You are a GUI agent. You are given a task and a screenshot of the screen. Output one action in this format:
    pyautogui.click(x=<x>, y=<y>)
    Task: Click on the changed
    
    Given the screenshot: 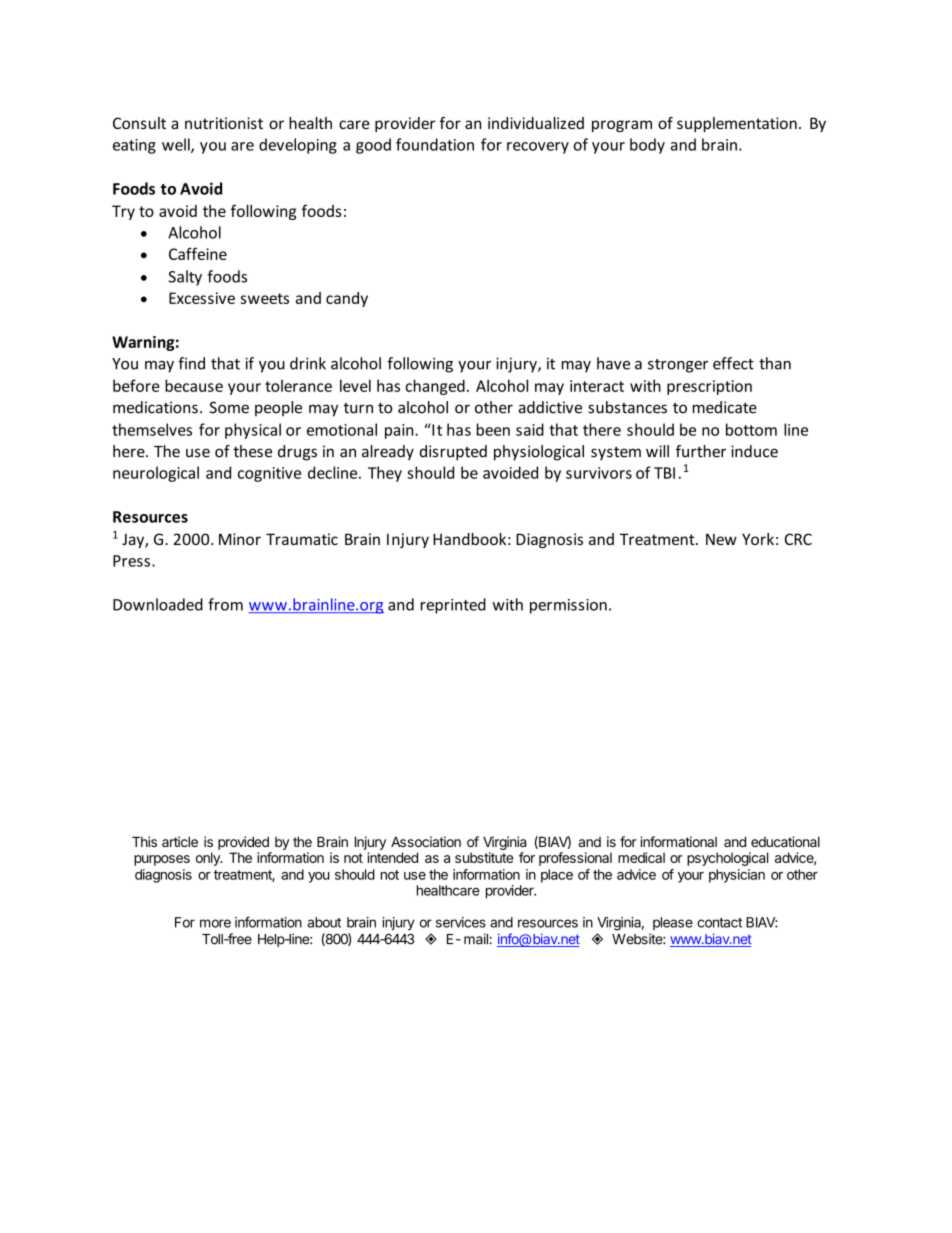 What is the action you would take?
    pyautogui.click(x=435, y=387)
